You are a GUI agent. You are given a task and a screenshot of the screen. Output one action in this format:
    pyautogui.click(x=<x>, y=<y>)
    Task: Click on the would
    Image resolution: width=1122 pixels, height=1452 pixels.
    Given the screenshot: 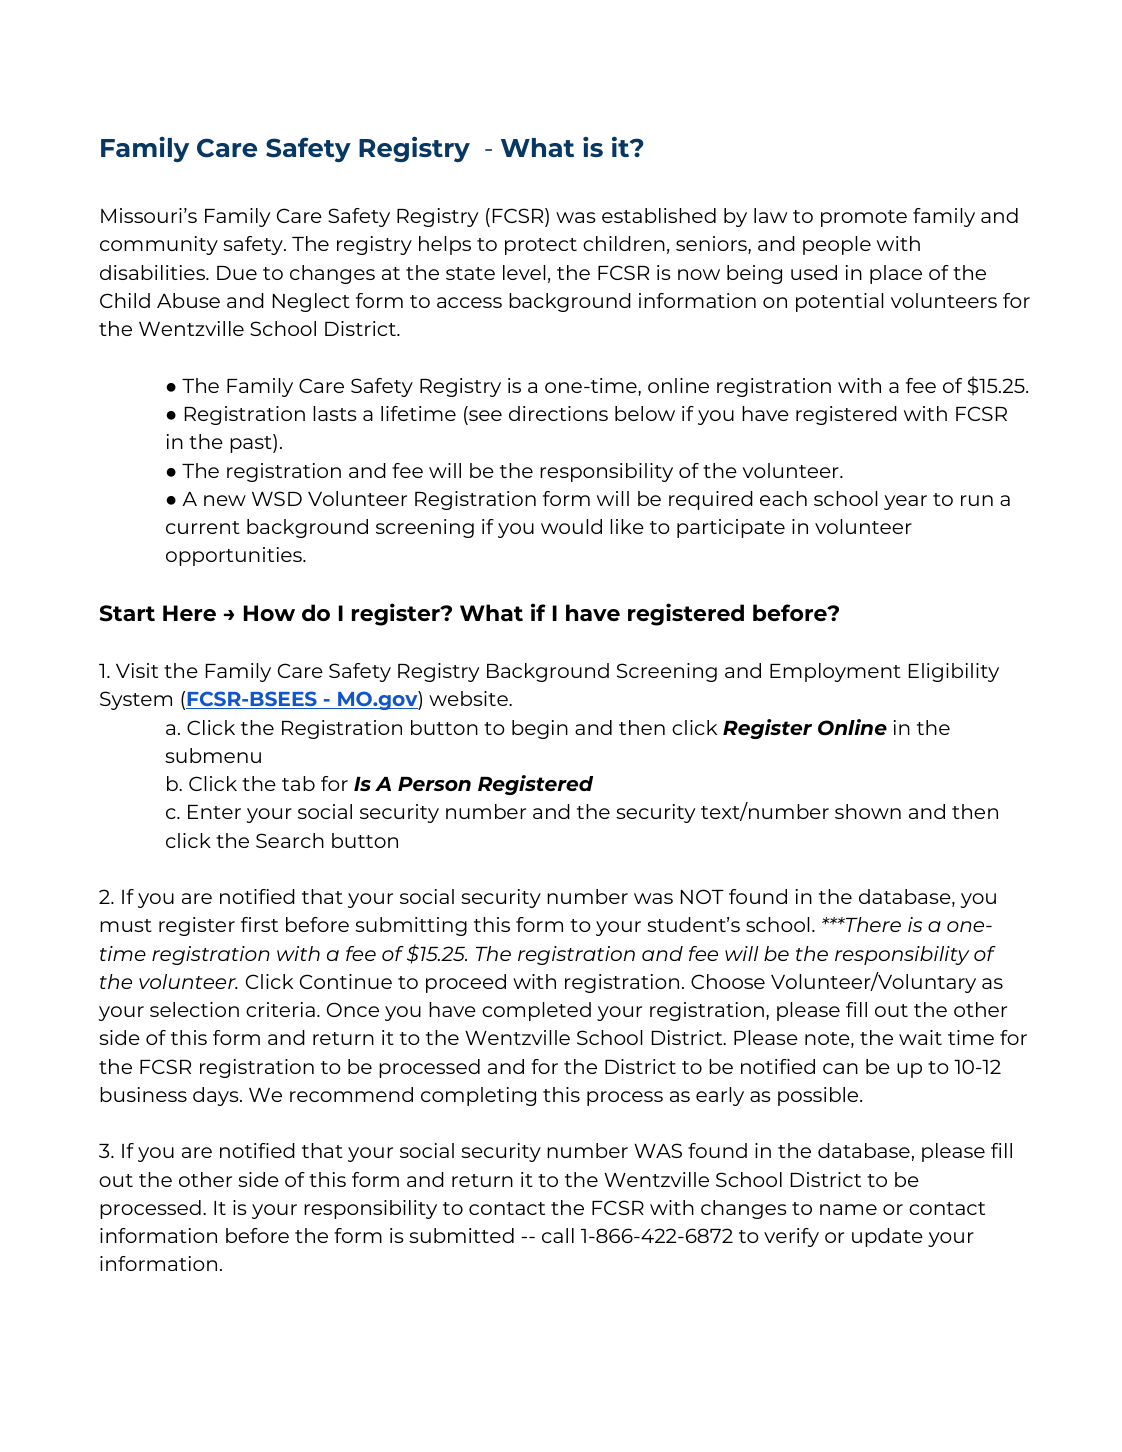 What is the action you would take?
    pyautogui.click(x=571, y=526)
